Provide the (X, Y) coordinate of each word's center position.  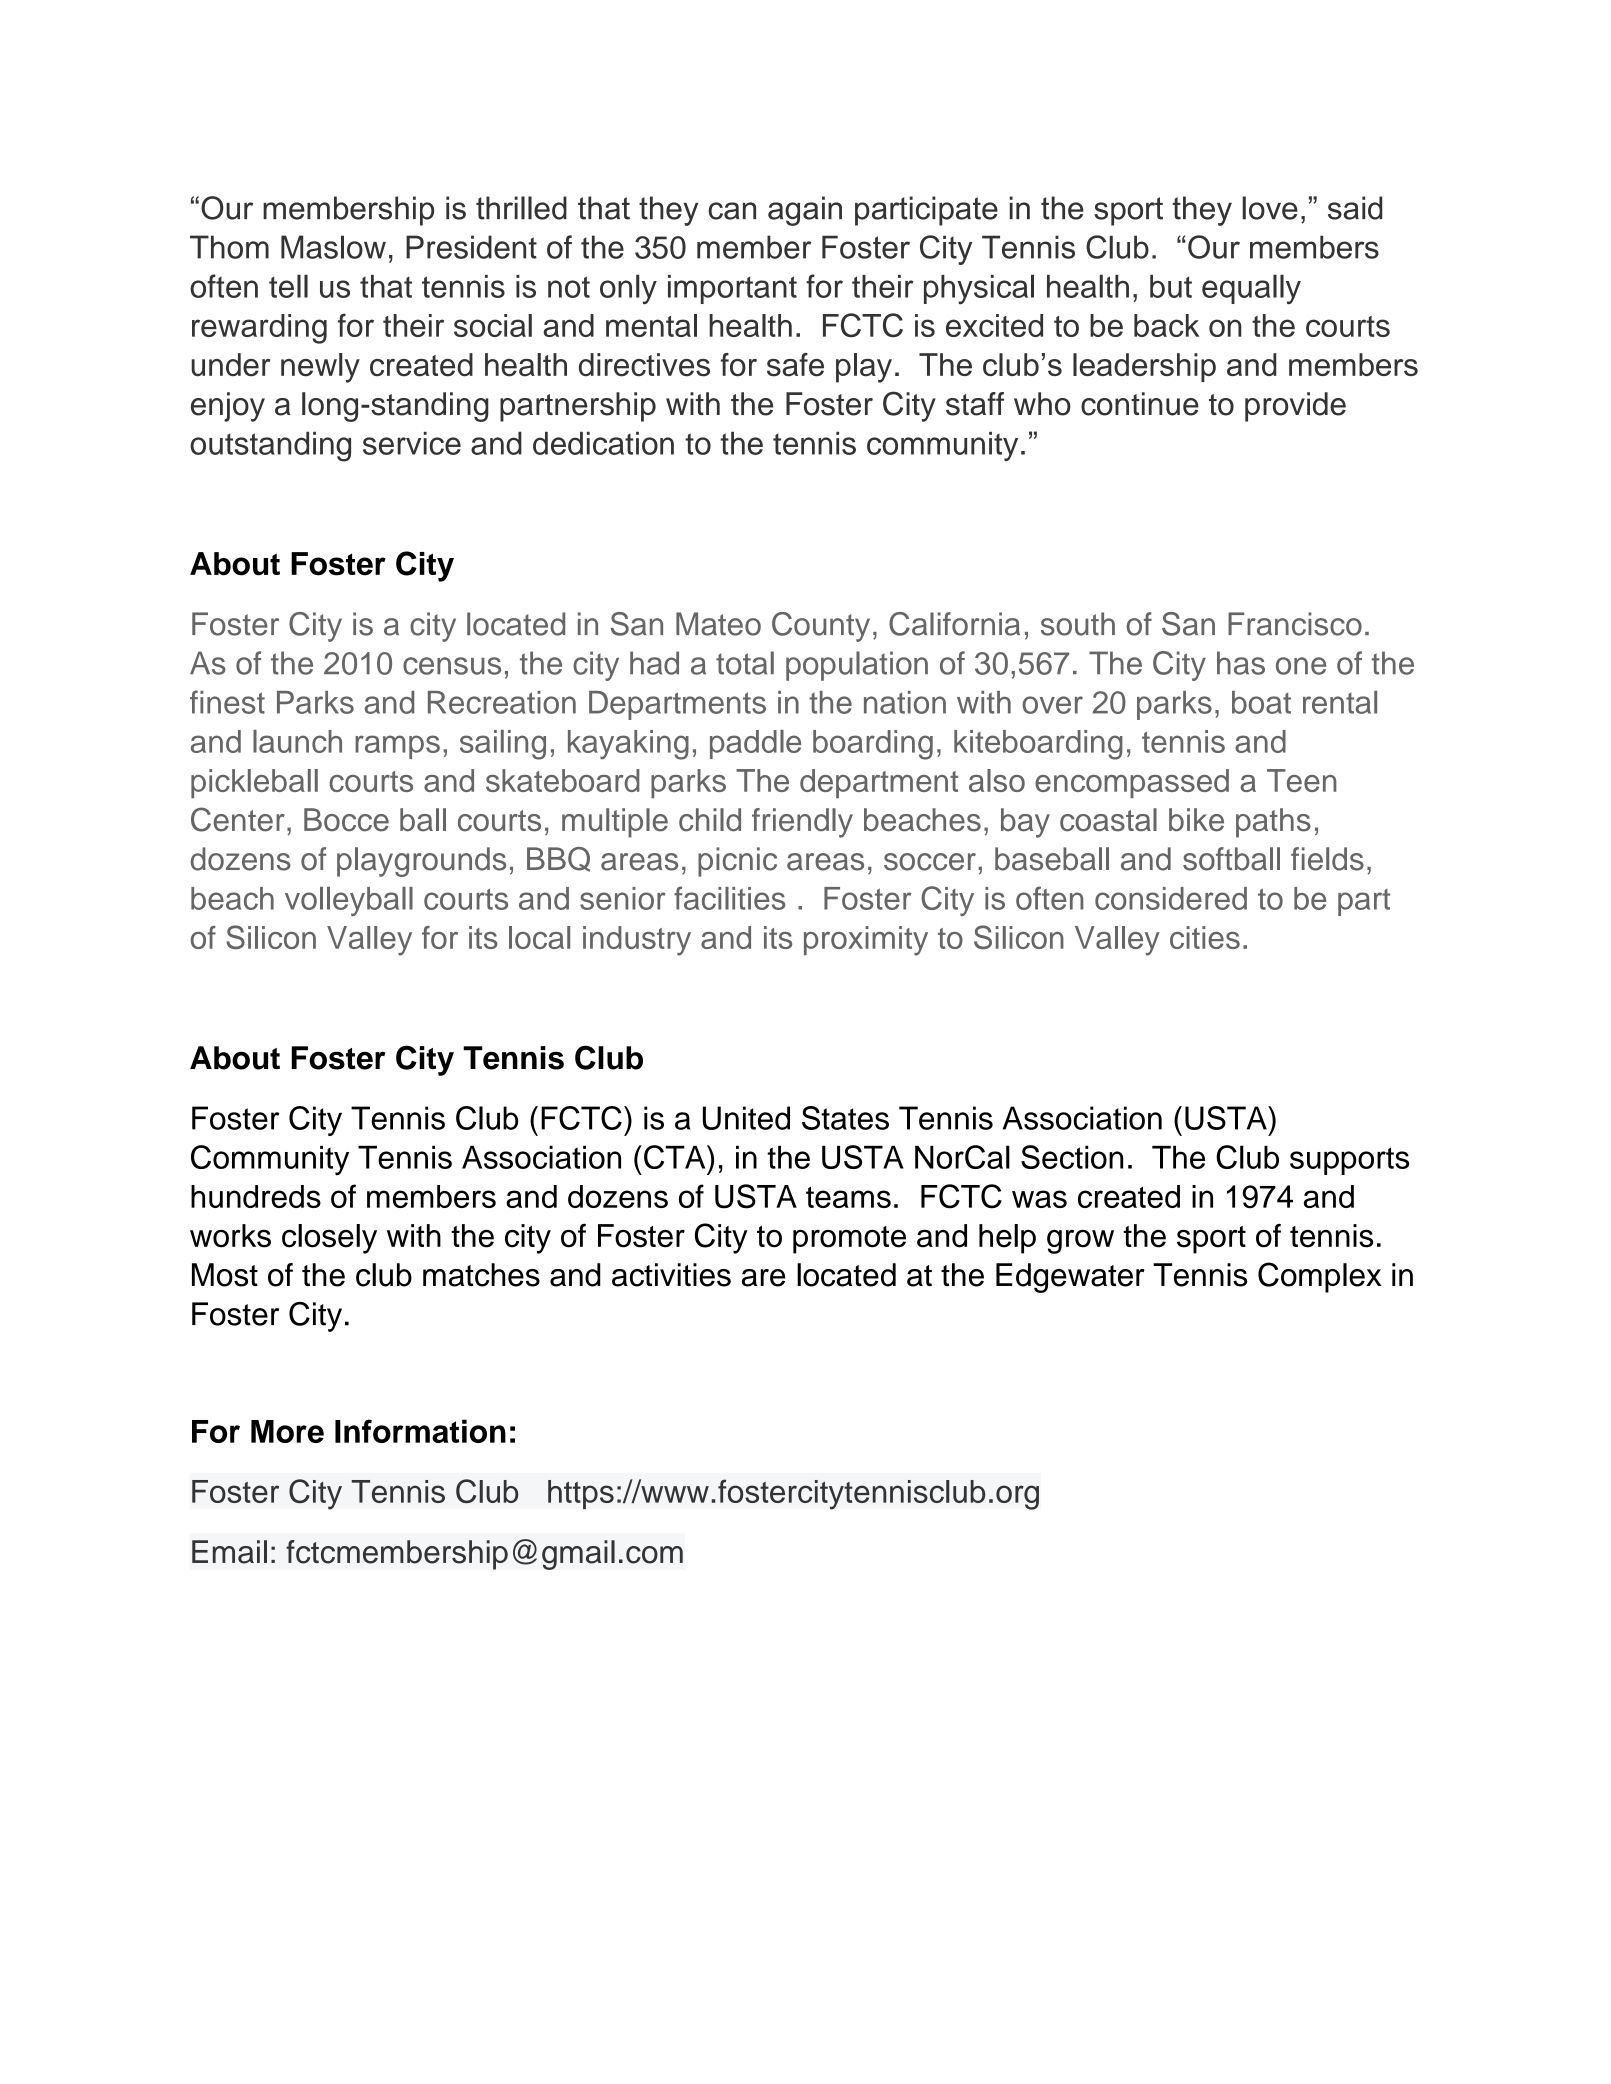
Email (229, 1552)
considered (1171, 898)
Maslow (333, 247)
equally (1251, 289)
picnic (737, 862)
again (805, 211)
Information (420, 1431)
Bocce (346, 820)
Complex (1319, 1277)
